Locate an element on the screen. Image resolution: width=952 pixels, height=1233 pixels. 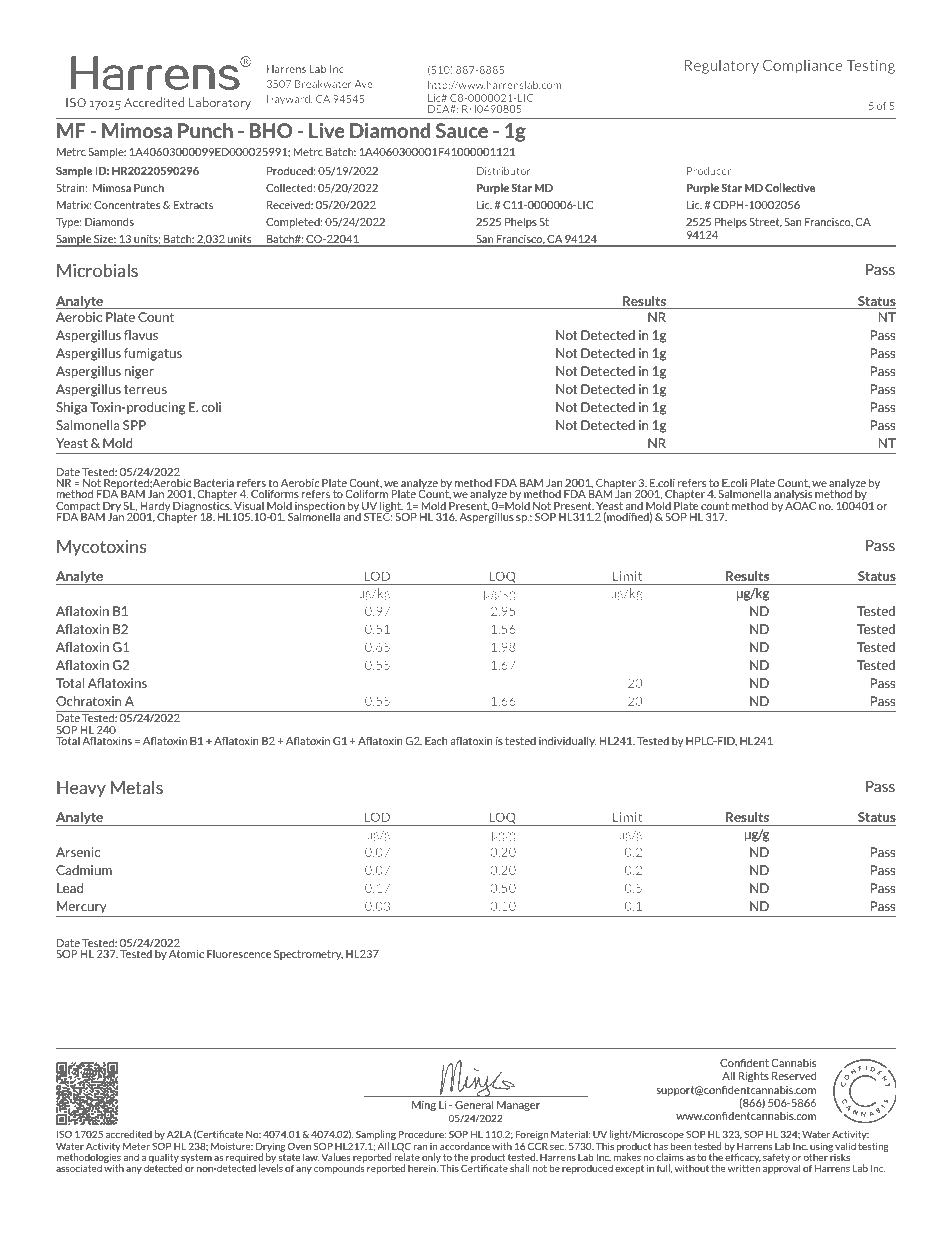
Spectrometry is located at coordinates (308, 955).
